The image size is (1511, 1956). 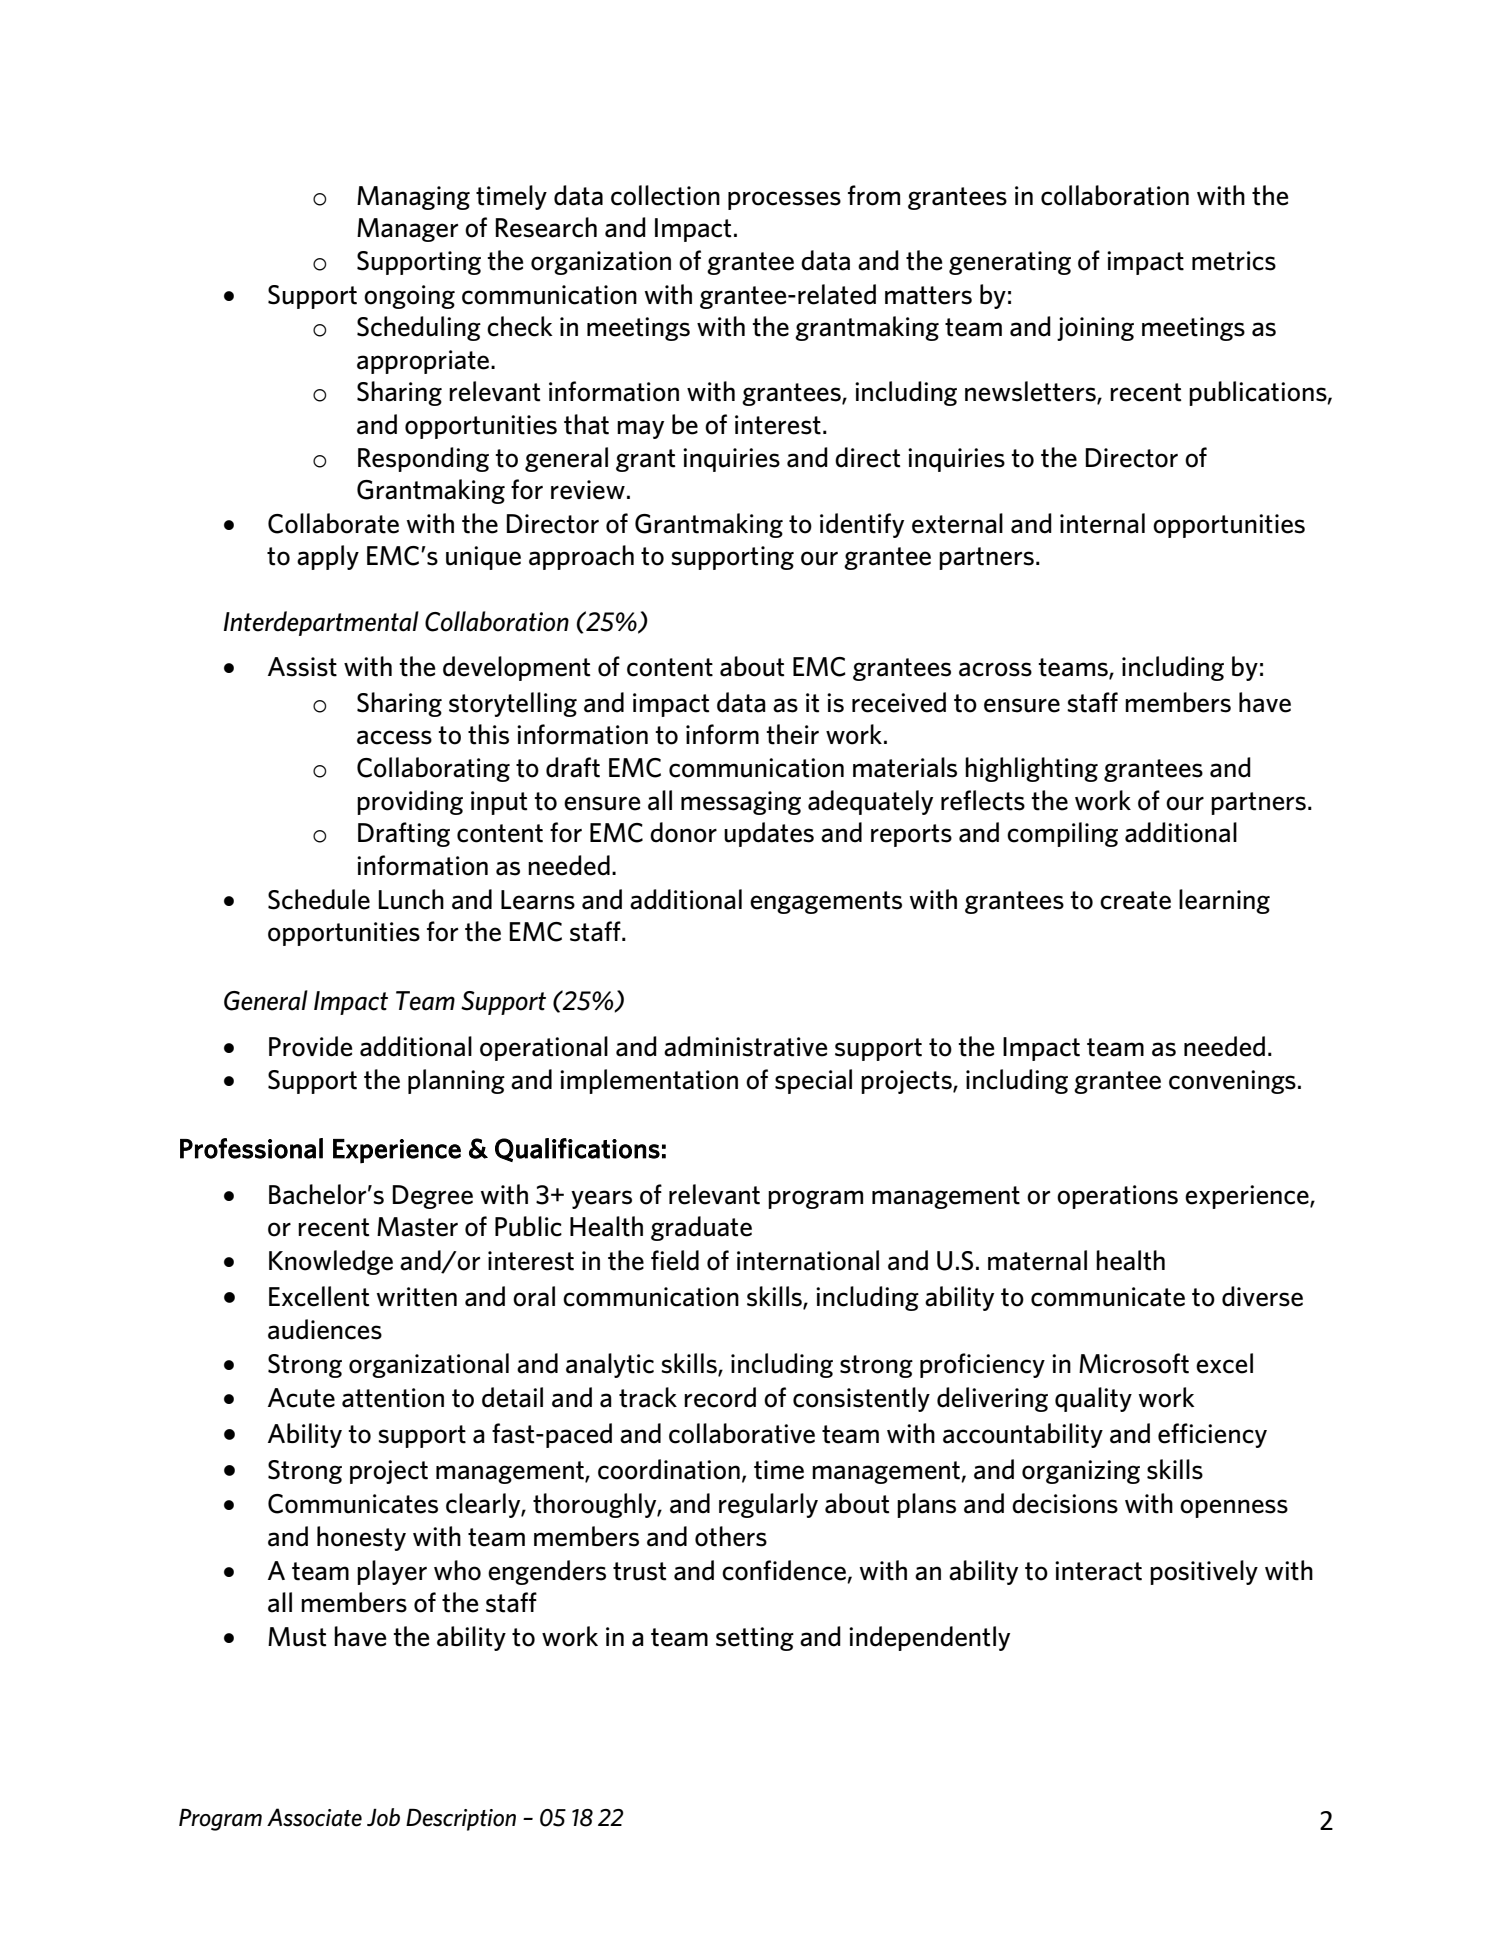 I want to click on their, so click(x=792, y=734).
